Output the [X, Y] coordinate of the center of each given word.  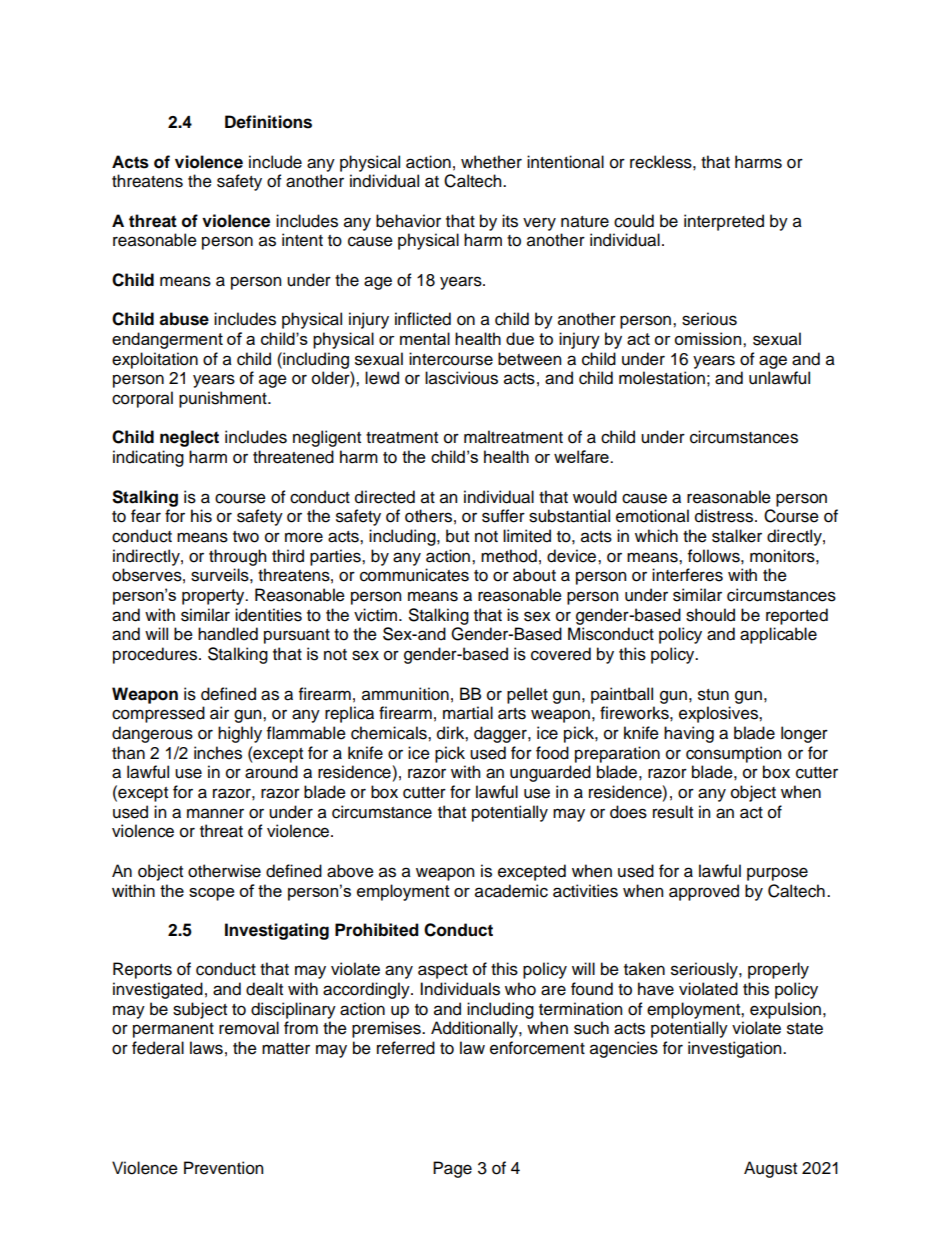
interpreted [724, 222]
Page [452, 1169]
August [770, 1169]
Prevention [223, 1168]
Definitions [268, 122]
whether [491, 162]
